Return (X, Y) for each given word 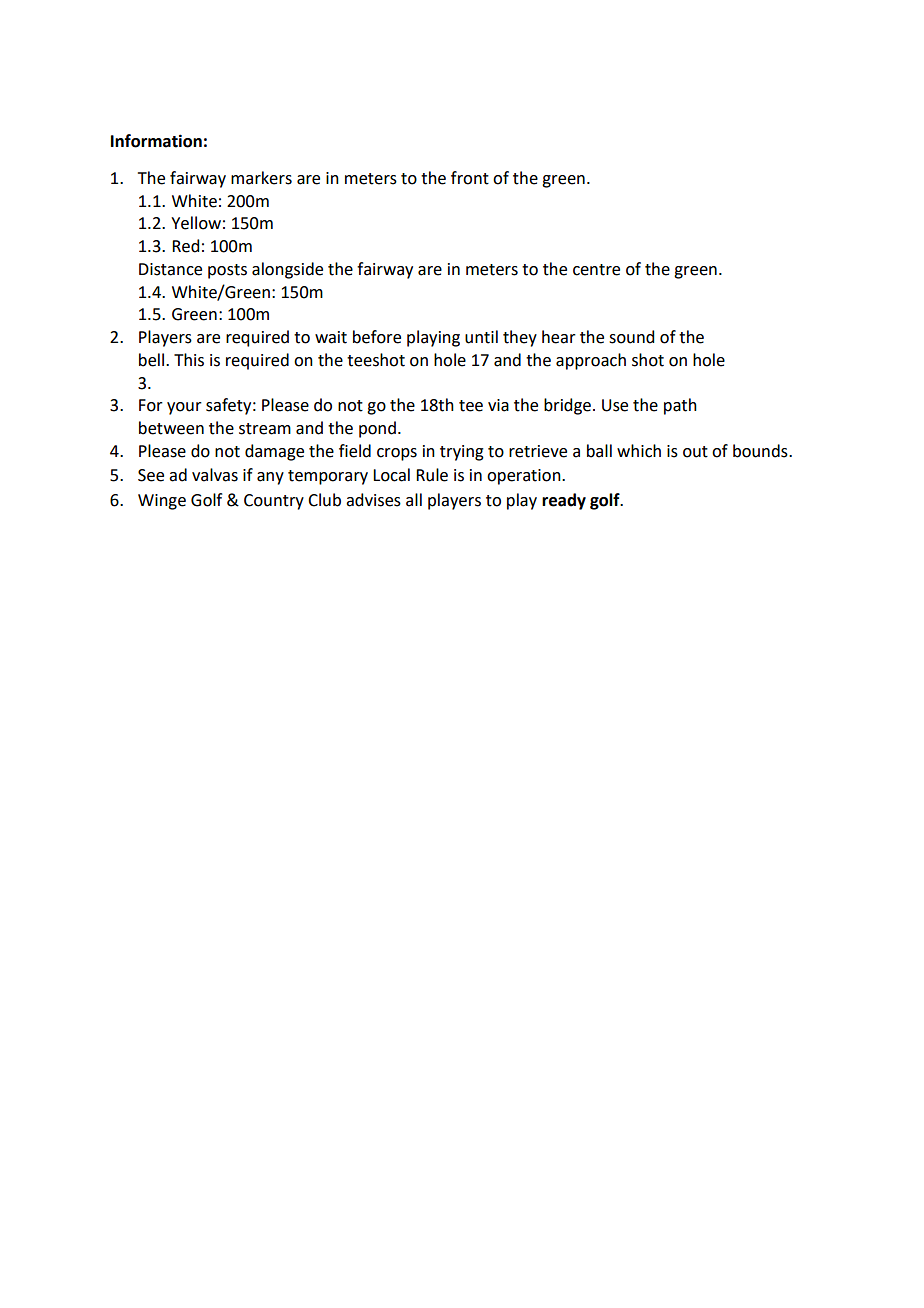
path (680, 406)
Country (274, 502)
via (498, 405)
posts (227, 271)
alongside (287, 270)
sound (631, 337)
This (189, 360)
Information (156, 141)
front (470, 178)
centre (596, 270)
